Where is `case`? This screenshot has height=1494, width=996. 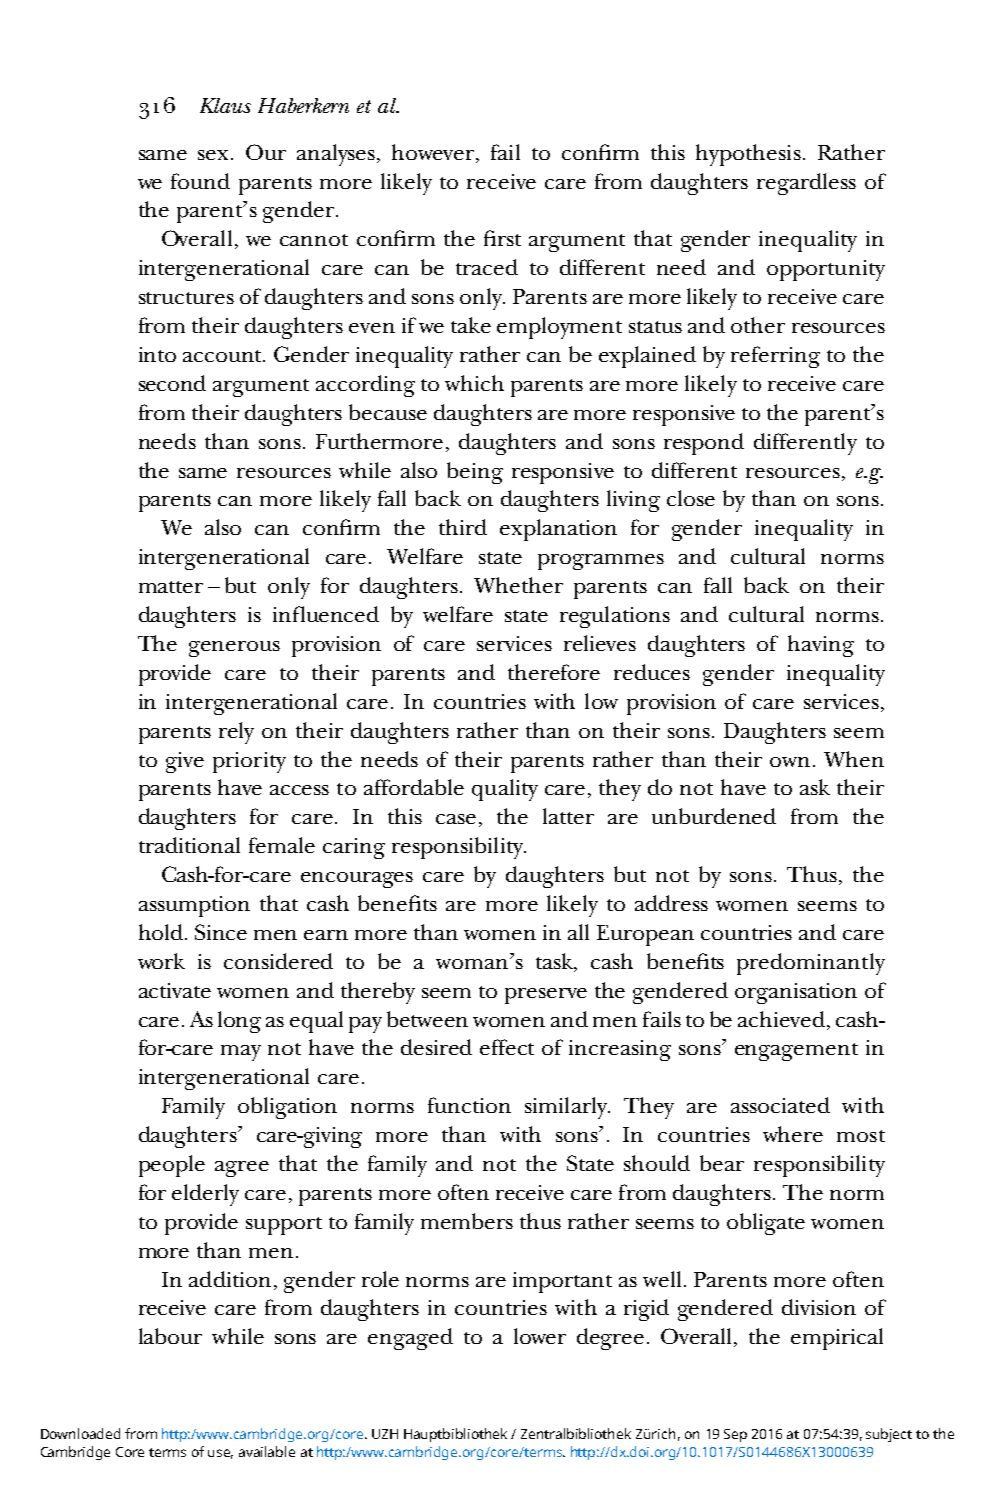
case is located at coordinates (456, 819).
